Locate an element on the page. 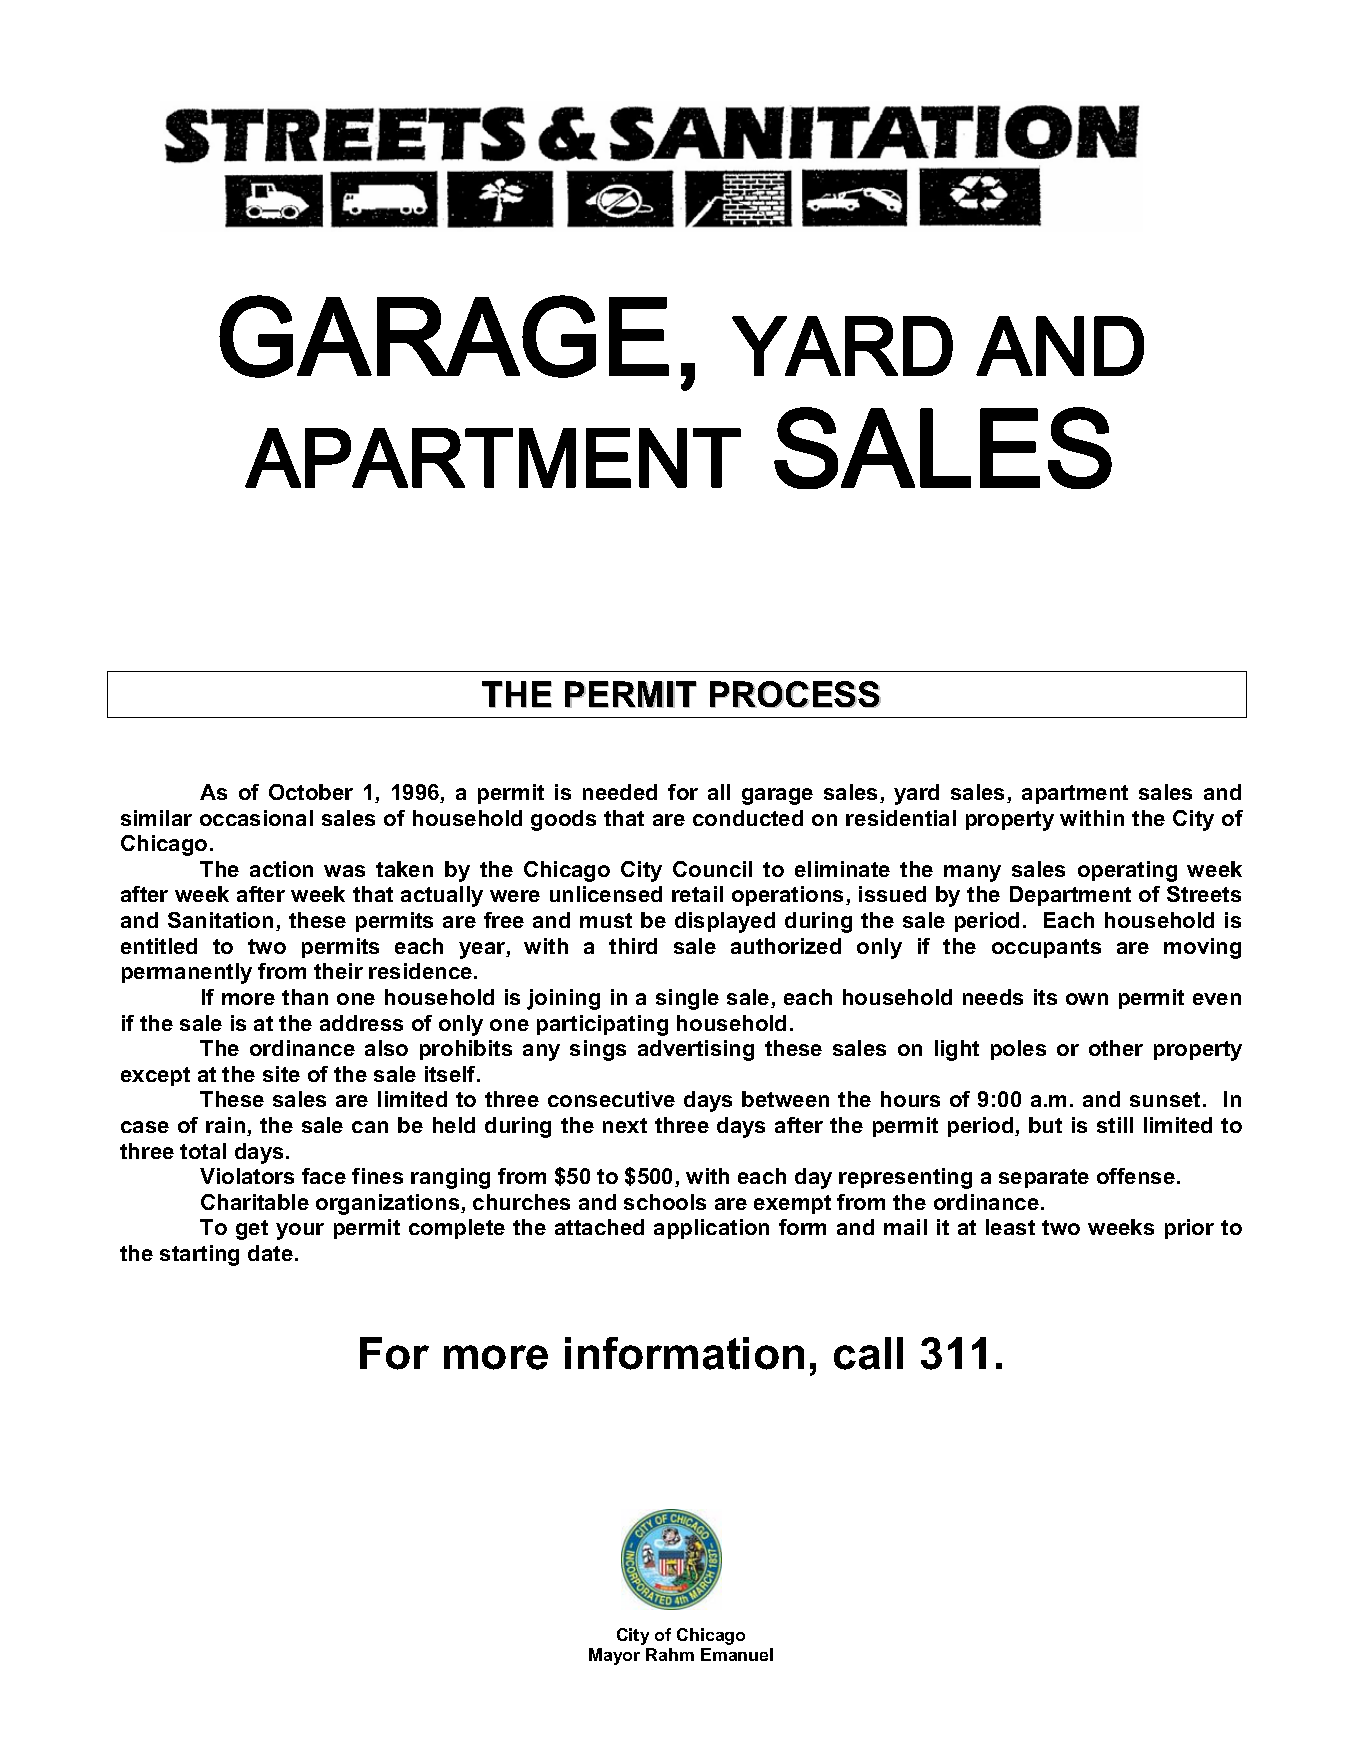 Image resolution: width=1363 pixels, height=1764 pixels. call is located at coordinates (868, 1353).
